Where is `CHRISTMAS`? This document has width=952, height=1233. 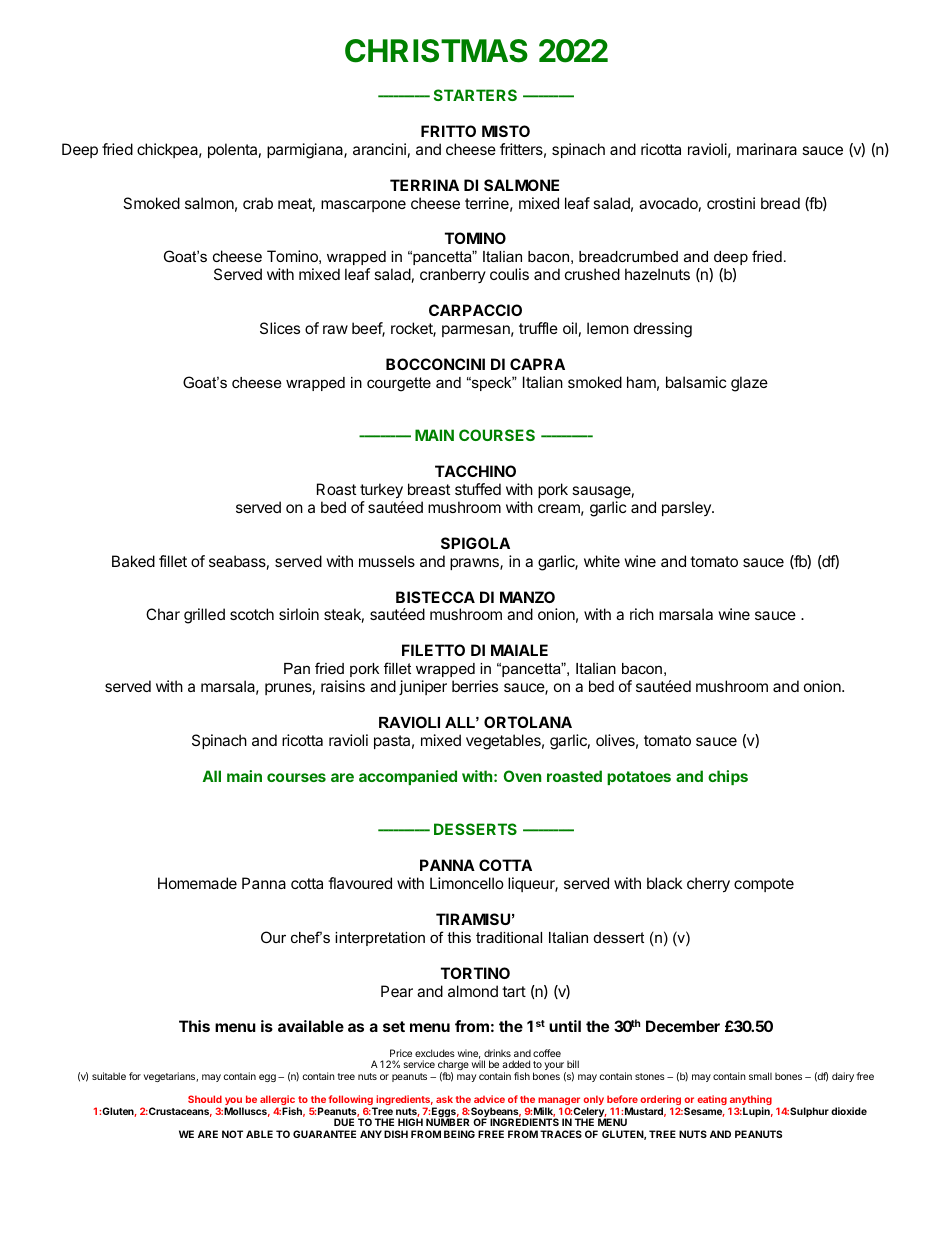 CHRISTMAS is located at coordinates (436, 51).
